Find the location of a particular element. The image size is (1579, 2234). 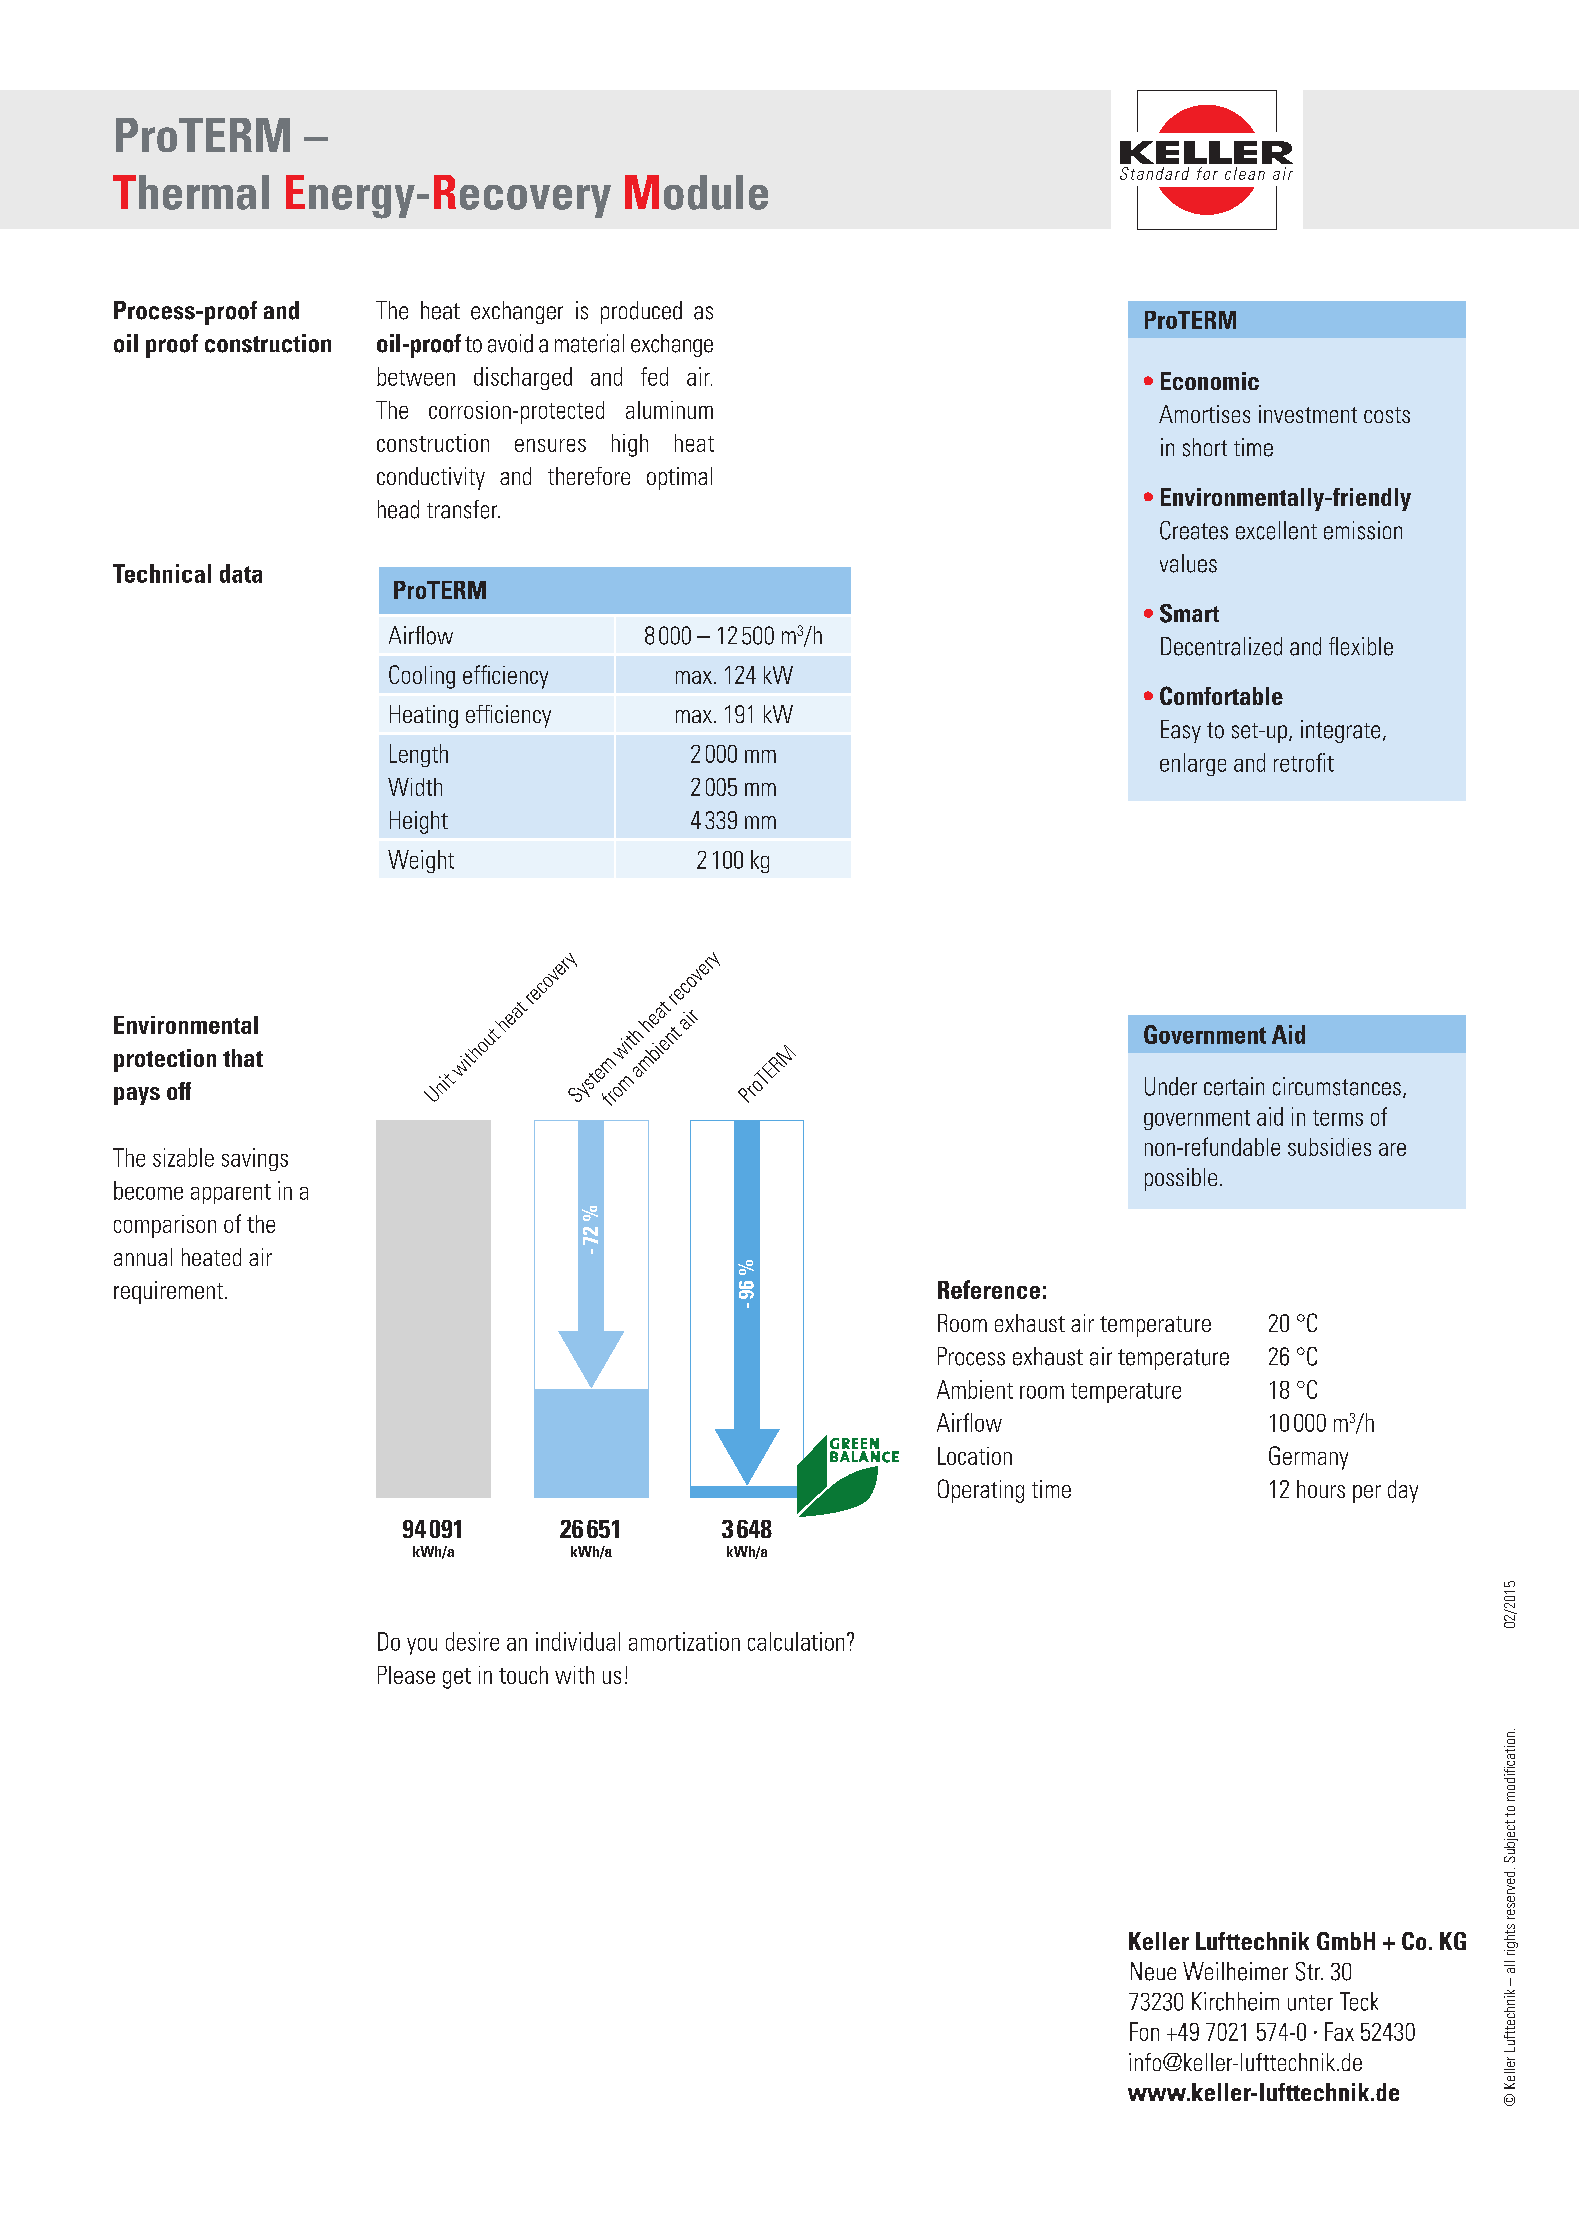

possible is located at coordinates (1181, 1179).
